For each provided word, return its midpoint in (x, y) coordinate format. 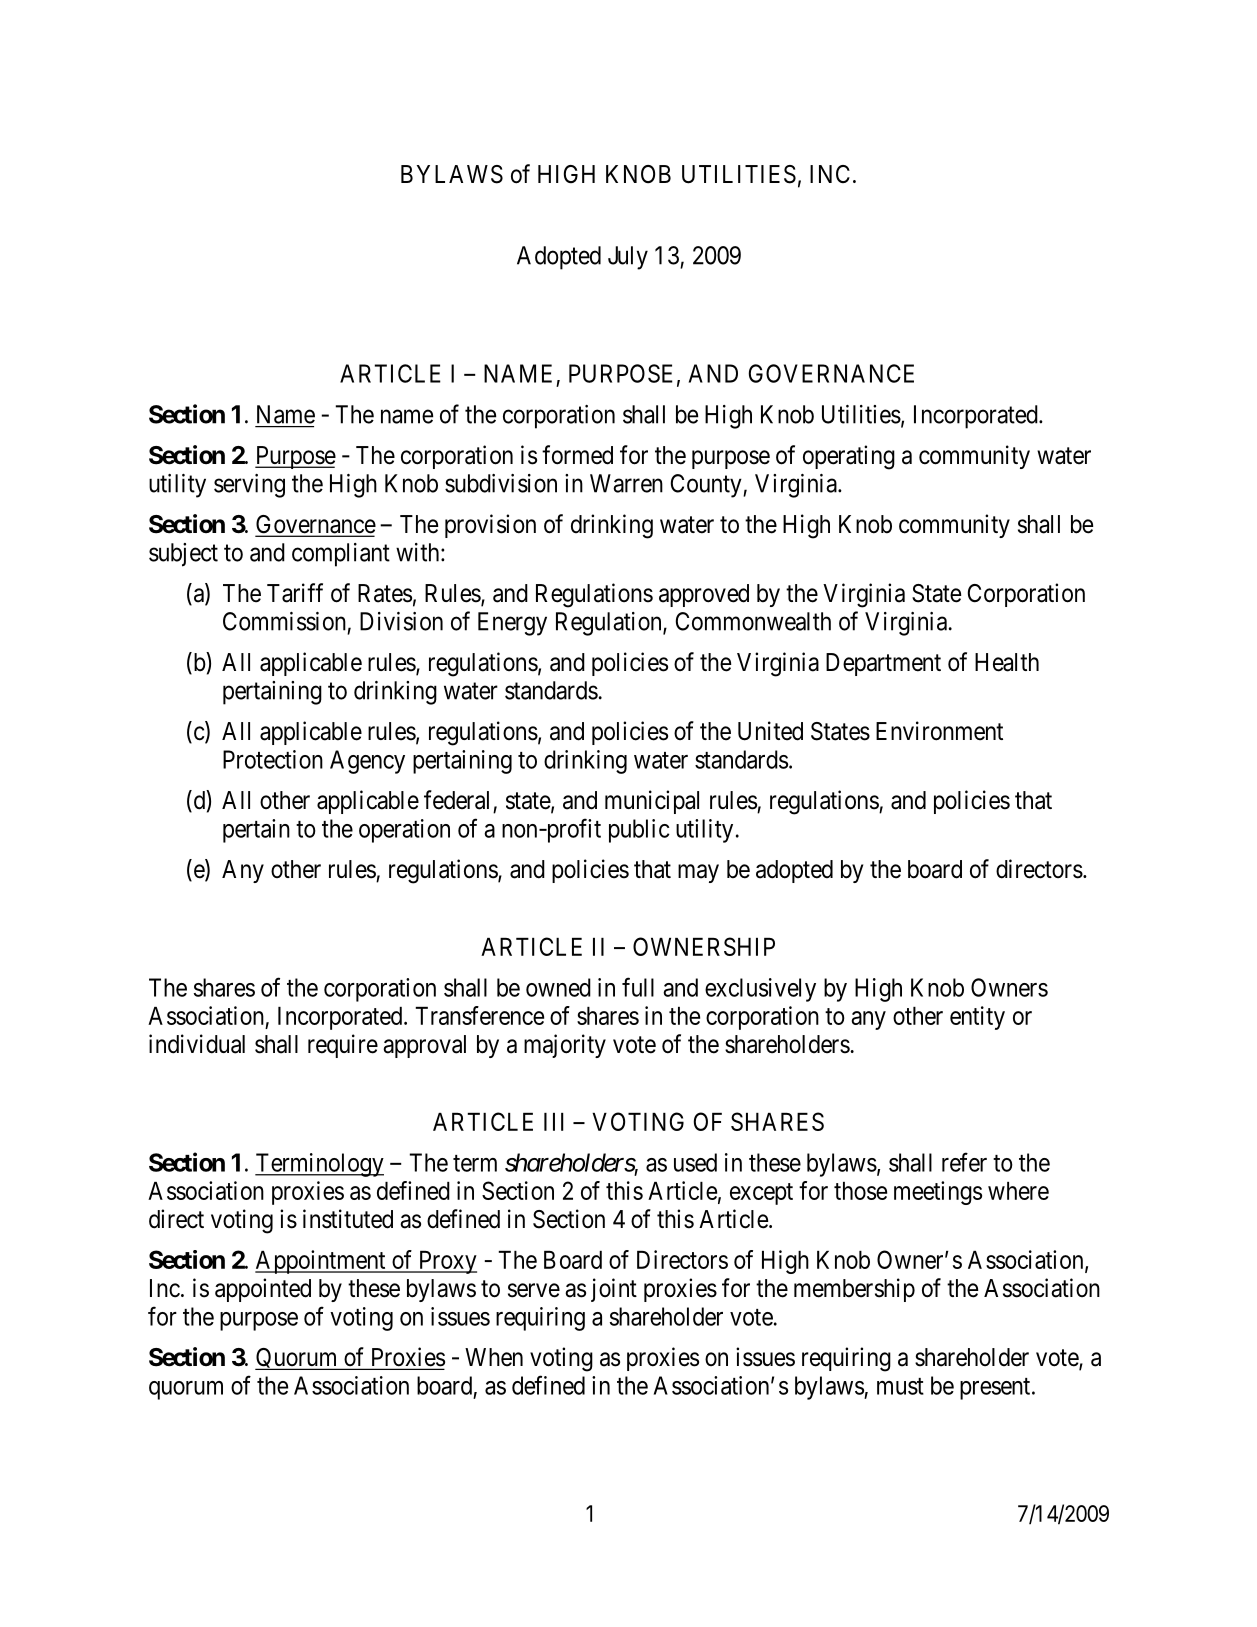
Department (883, 664)
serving (249, 486)
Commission (284, 621)
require (343, 1046)
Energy (512, 624)
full (638, 987)
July (628, 258)
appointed (263, 1290)
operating (849, 457)
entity (977, 1018)
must (900, 1386)
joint (614, 1290)
